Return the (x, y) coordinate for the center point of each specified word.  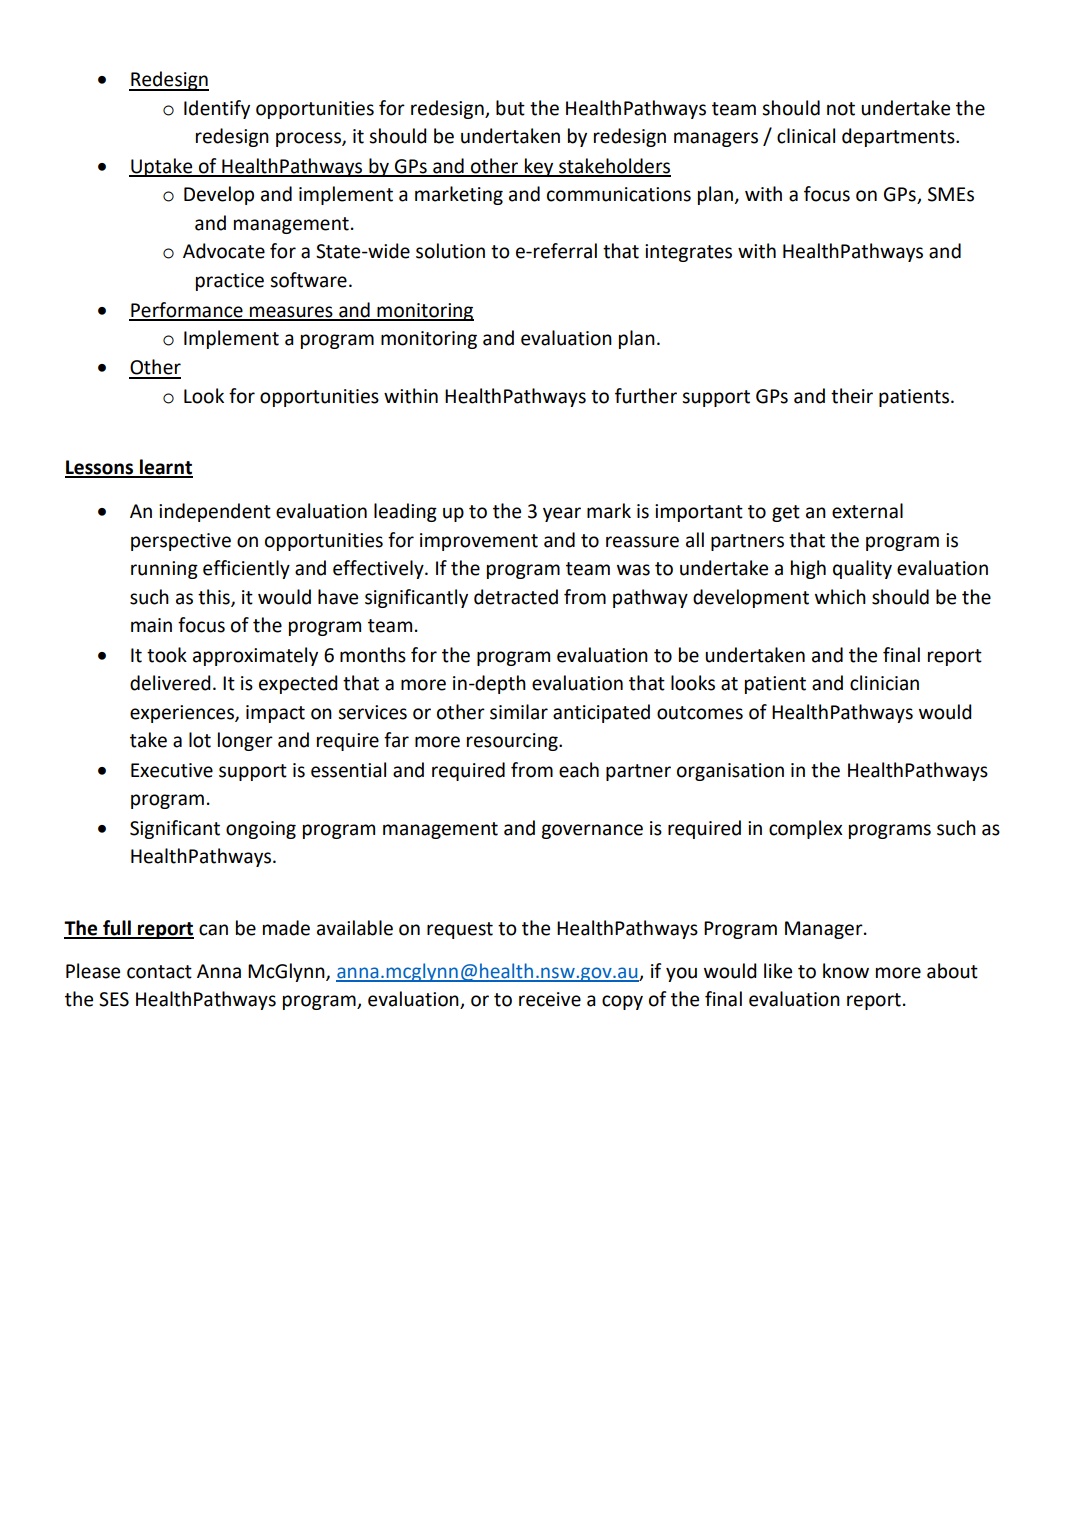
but (510, 108)
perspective (181, 542)
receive (550, 999)
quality (862, 569)
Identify (217, 109)
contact (159, 972)
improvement (479, 542)
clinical (806, 136)
